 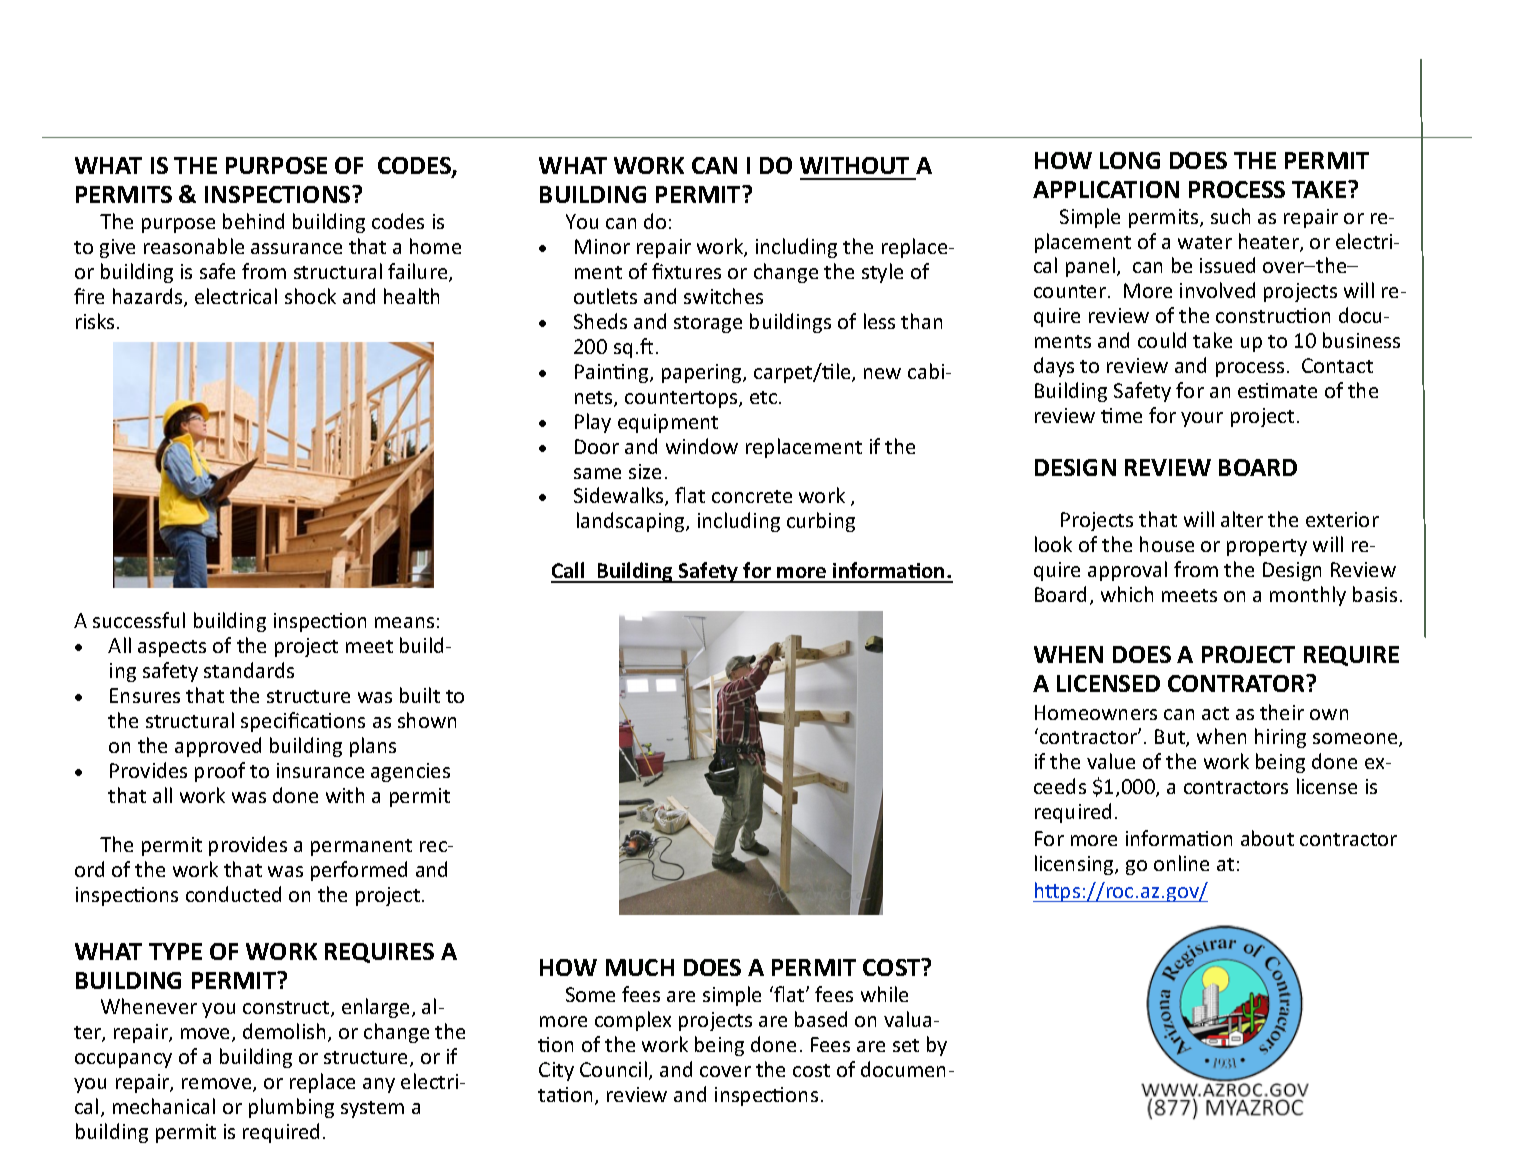 What do you see at coordinates (613, 1069) in the document?
I see `Council` at bounding box center [613, 1069].
